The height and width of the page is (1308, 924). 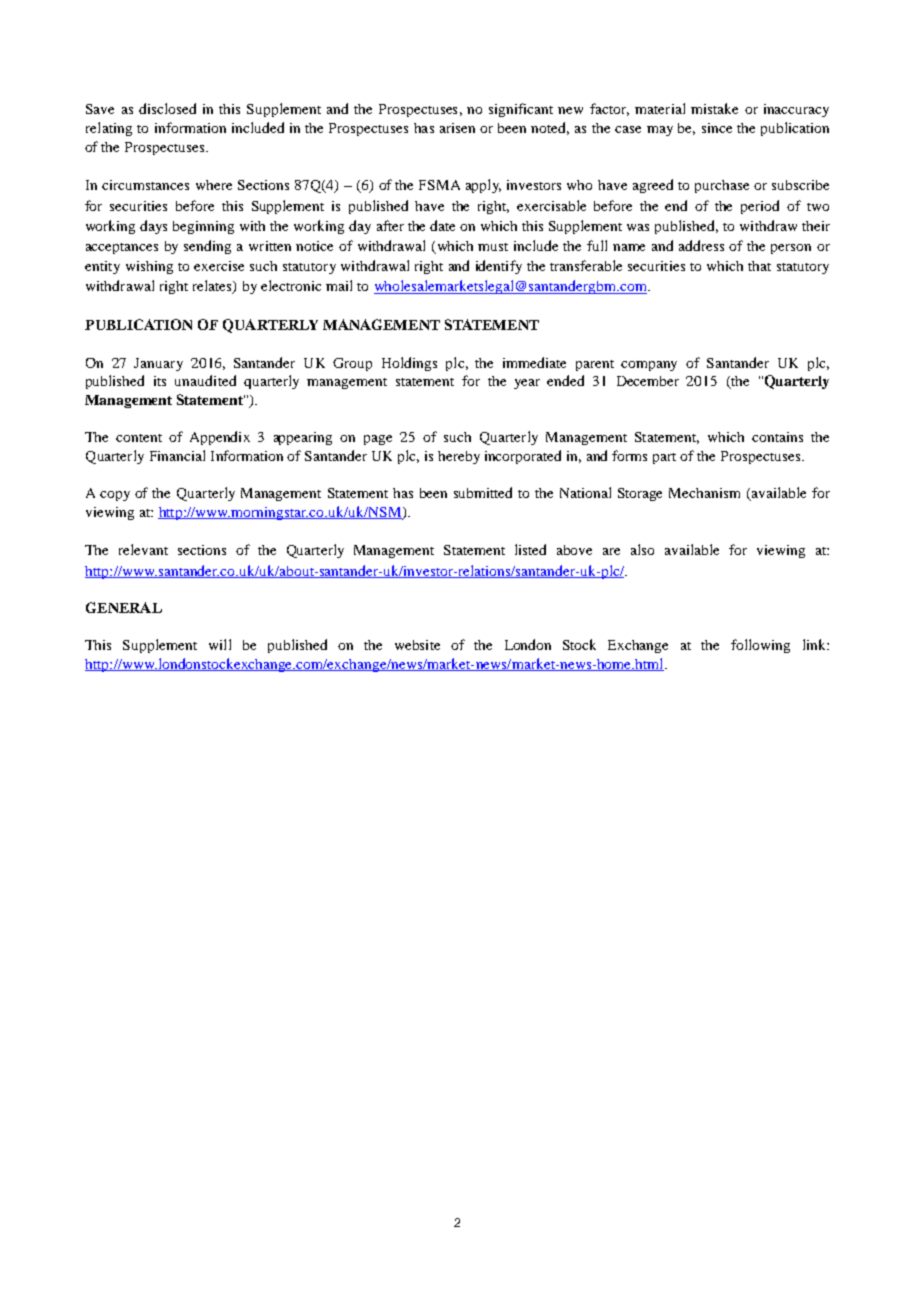 I want to click on December, so click(x=648, y=381).
